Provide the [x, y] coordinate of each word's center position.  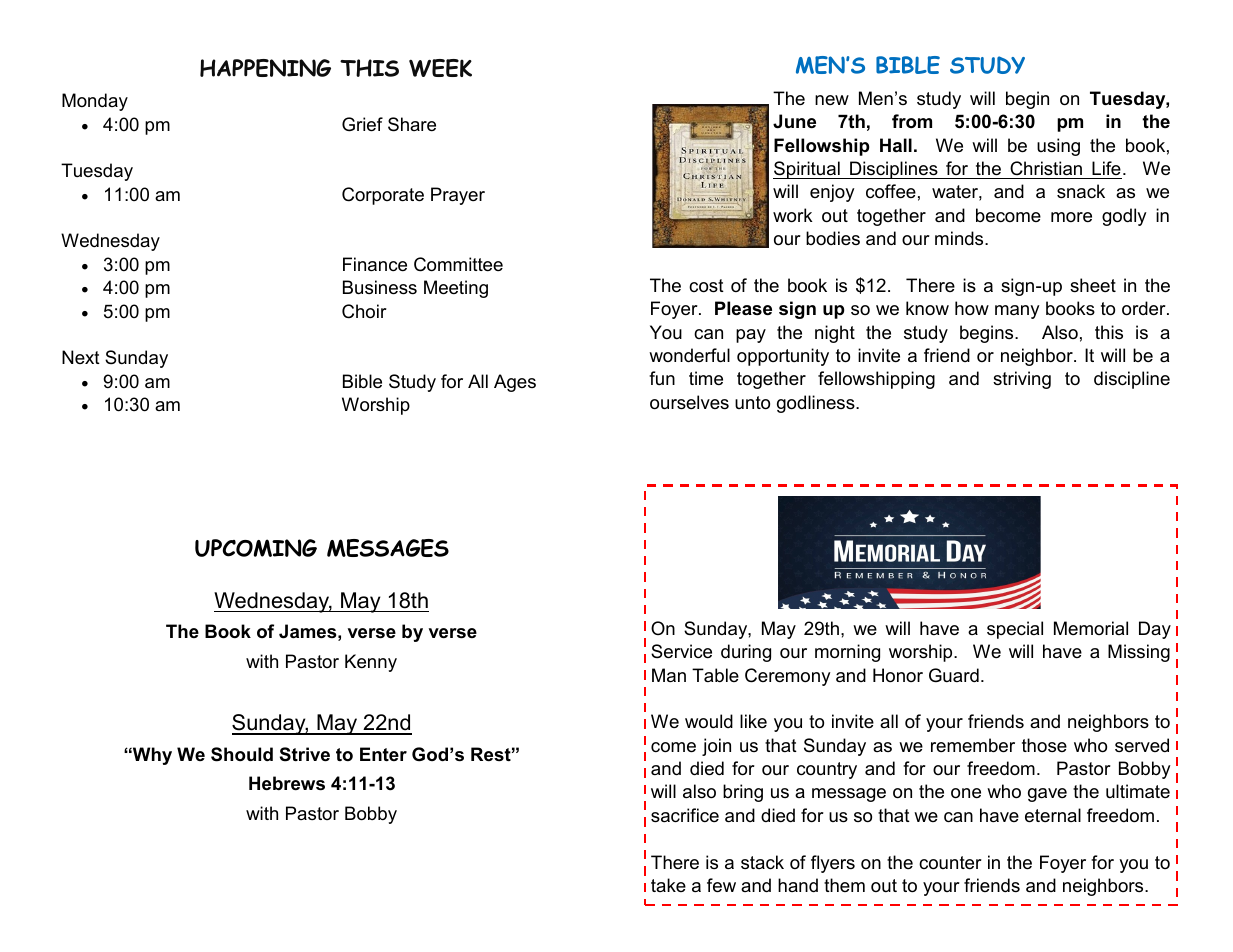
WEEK [440, 68]
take [668, 885]
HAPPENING [265, 68]
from [912, 121]
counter [950, 863]
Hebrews [287, 783]
